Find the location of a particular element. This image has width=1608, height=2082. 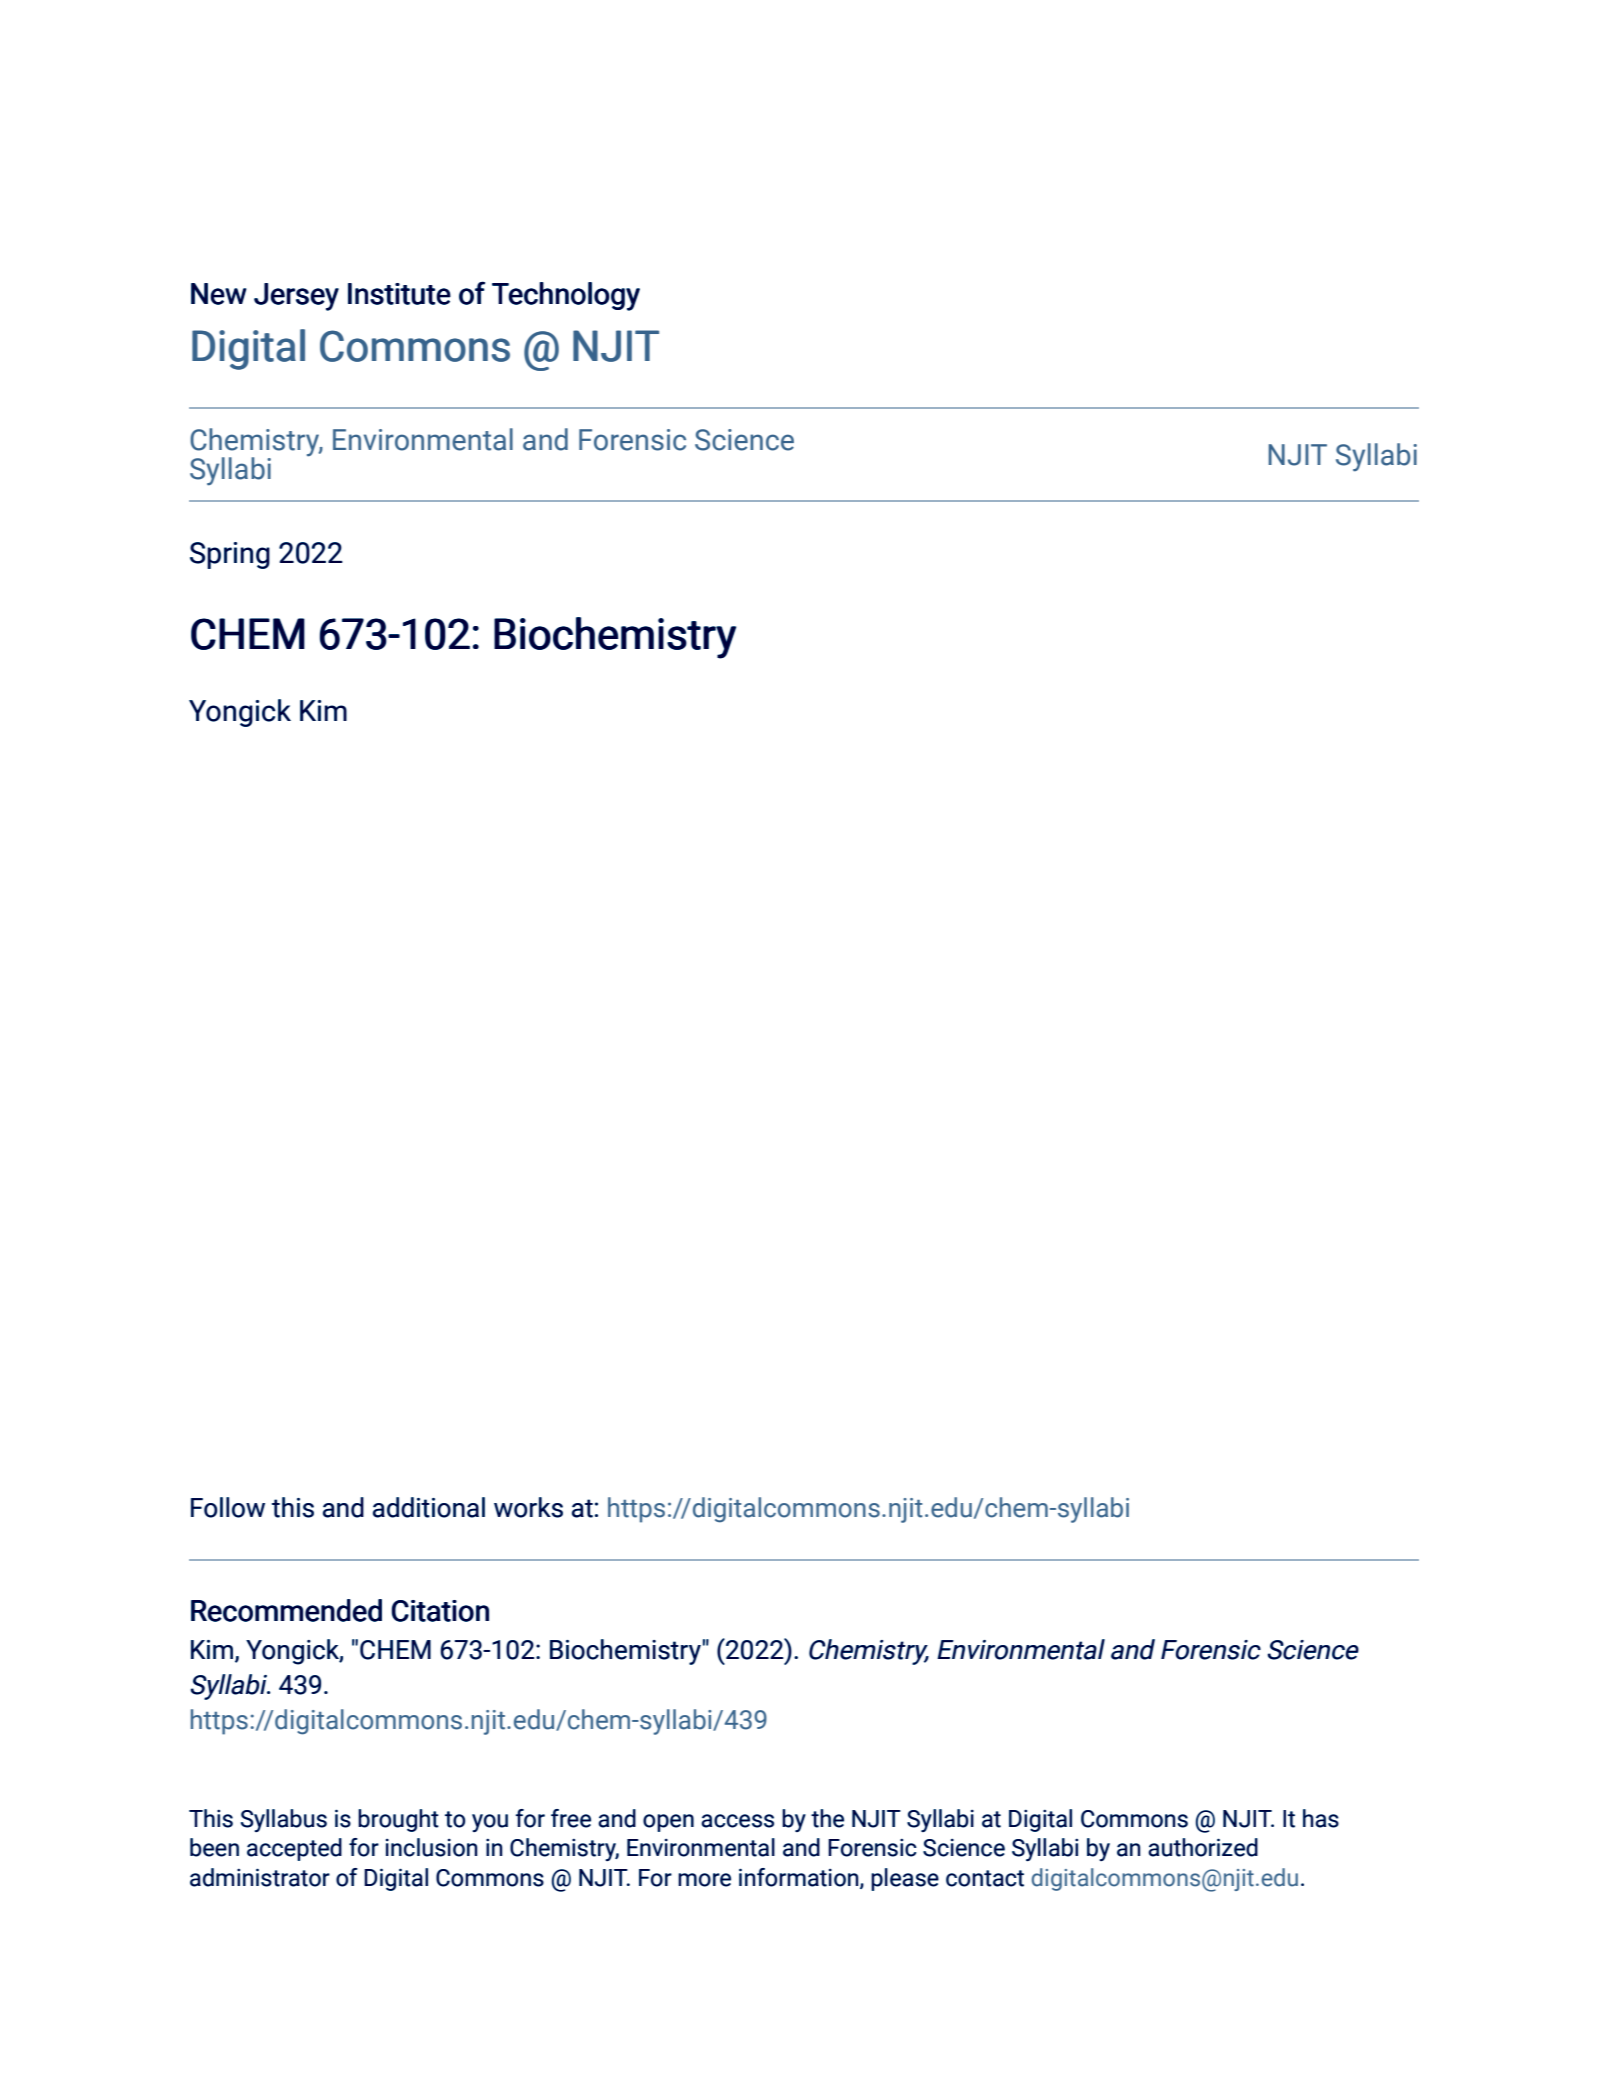

Jersey is located at coordinates (296, 297).
